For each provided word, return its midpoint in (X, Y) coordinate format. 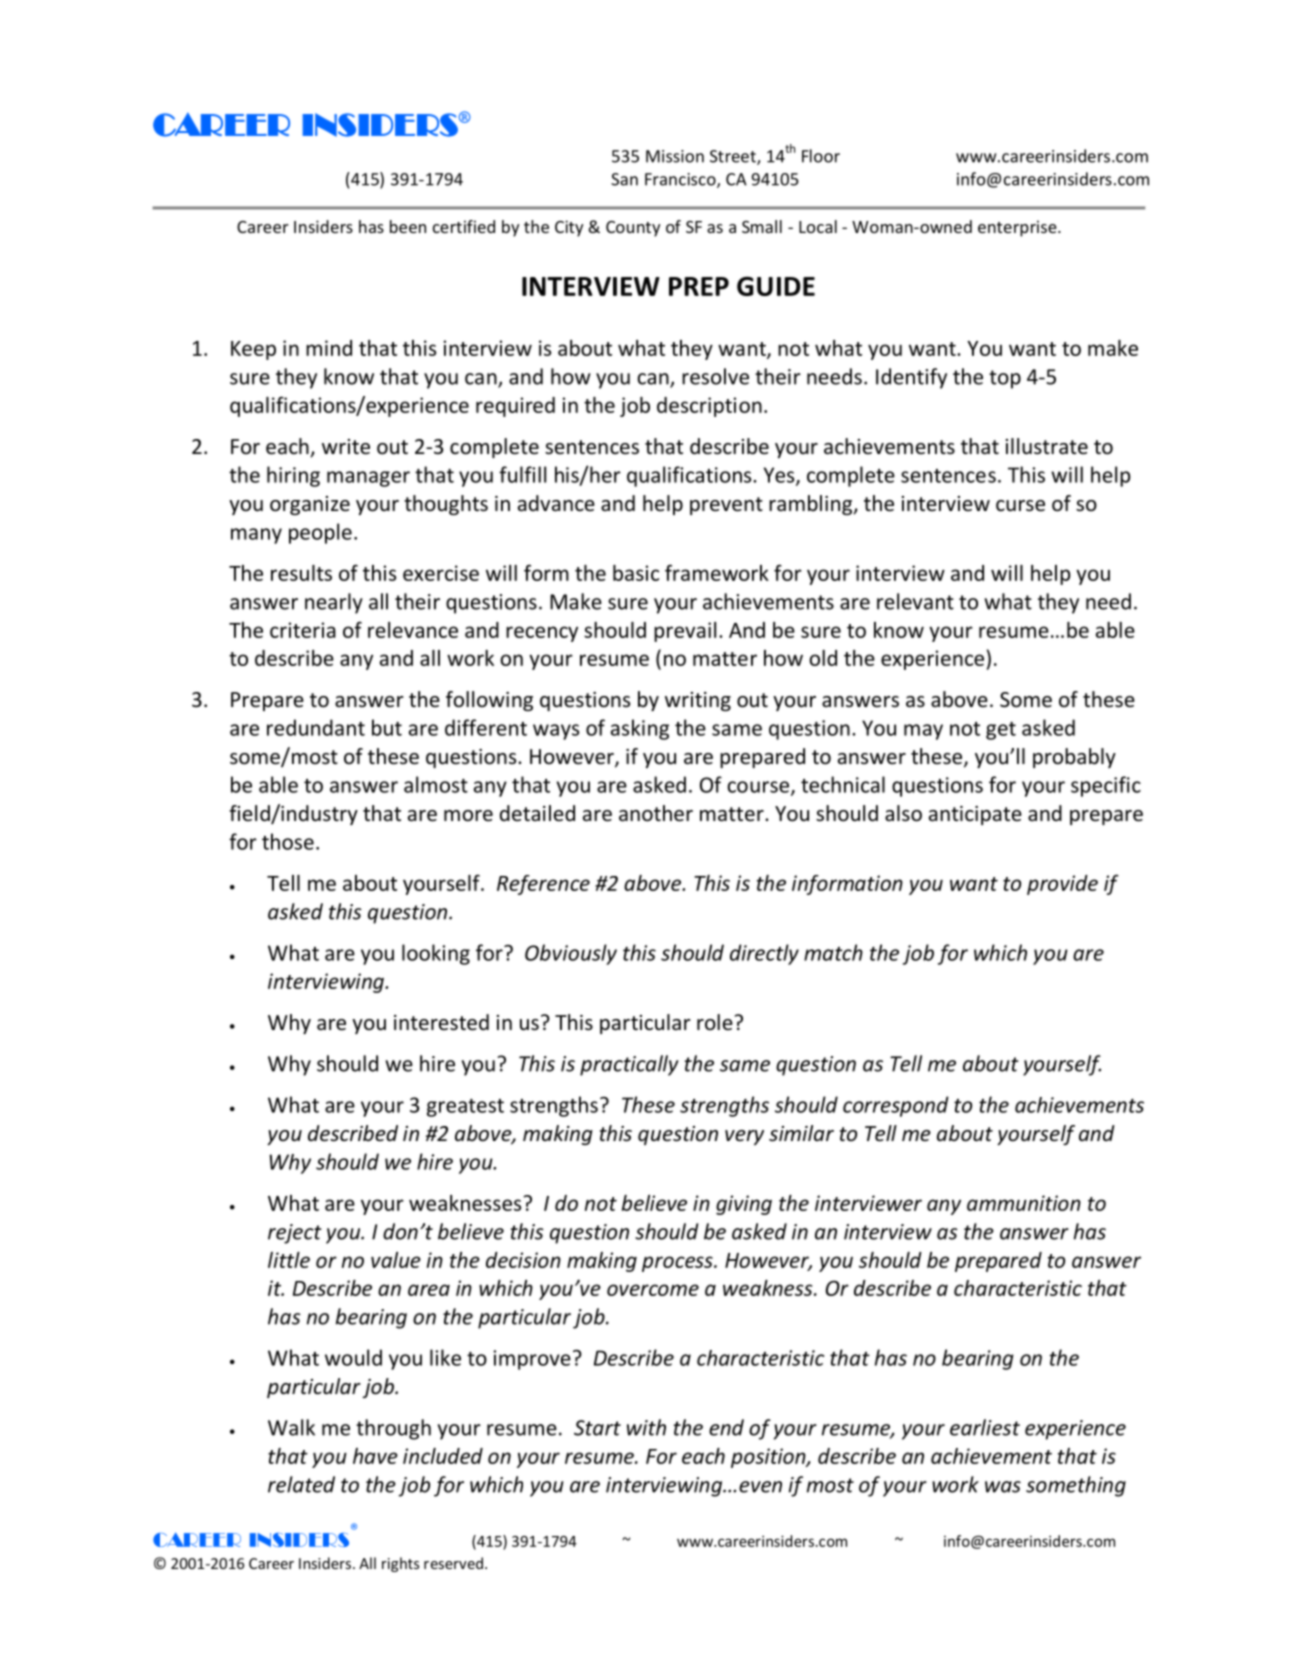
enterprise (1018, 228)
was (1003, 1487)
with (646, 1427)
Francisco (681, 180)
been (408, 226)
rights (400, 1564)
